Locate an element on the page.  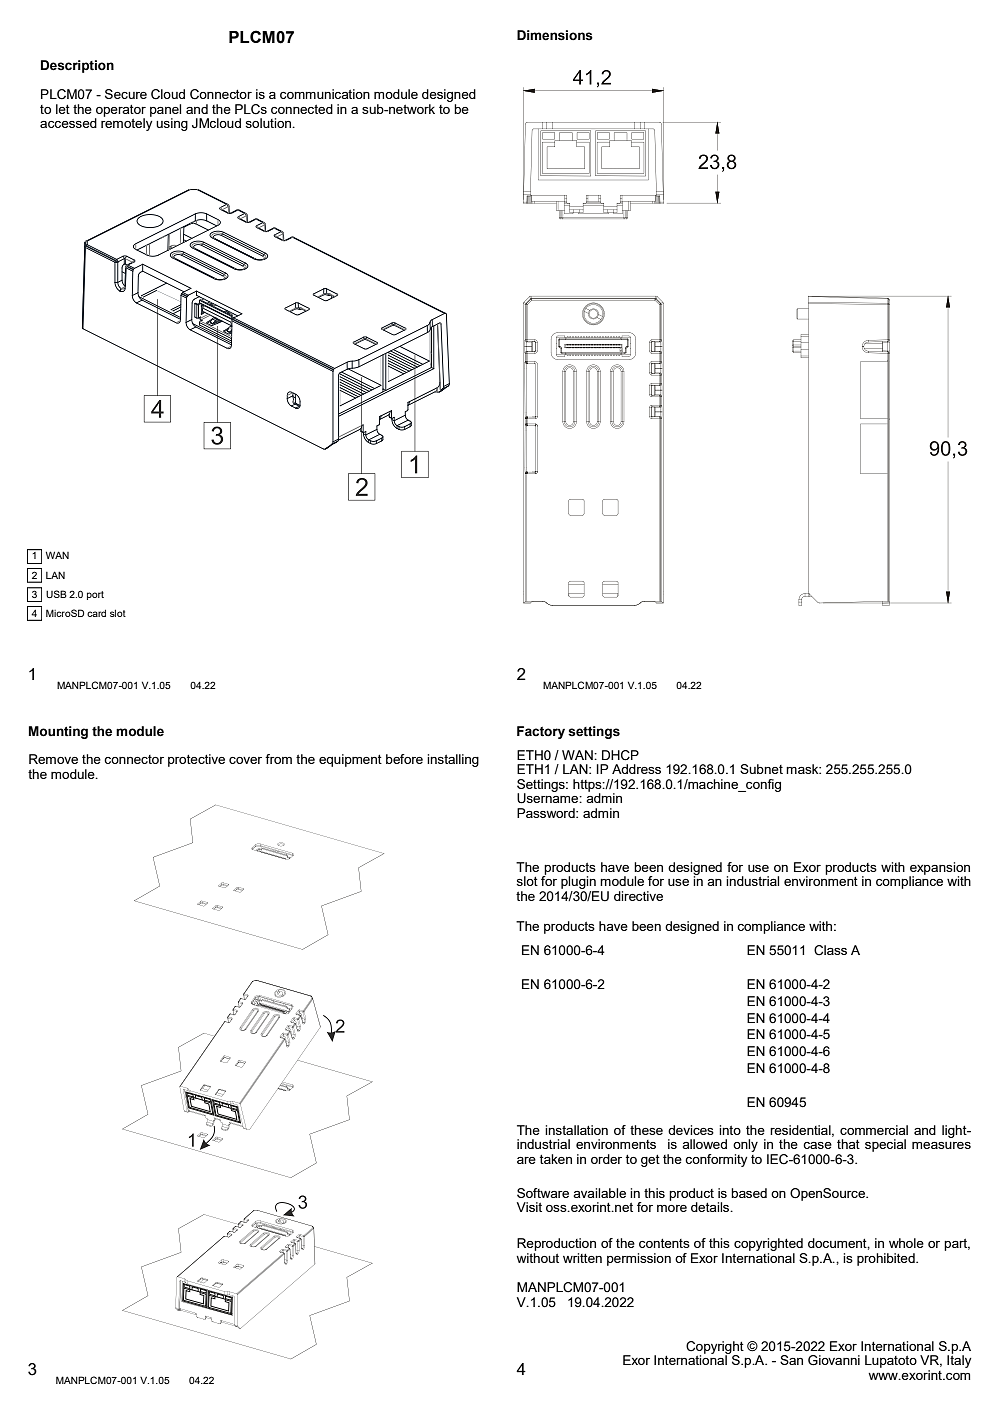
Secure is located at coordinates (126, 94).
